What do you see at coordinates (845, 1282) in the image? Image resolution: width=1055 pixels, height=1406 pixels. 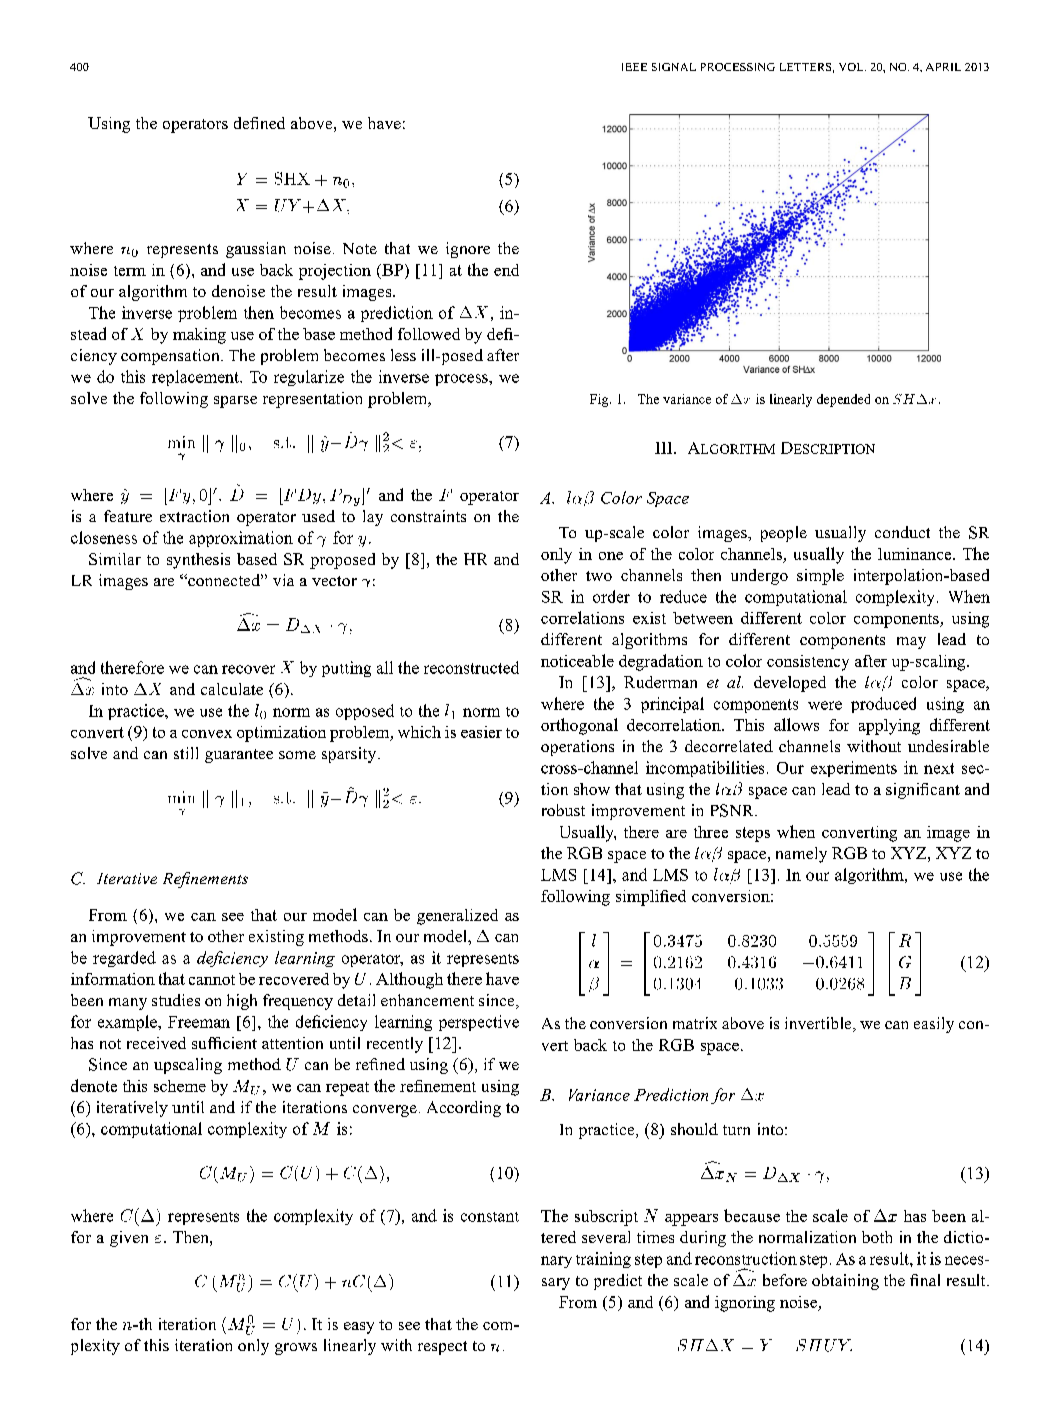 I see `obtaining` at bounding box center [845, 1282].
